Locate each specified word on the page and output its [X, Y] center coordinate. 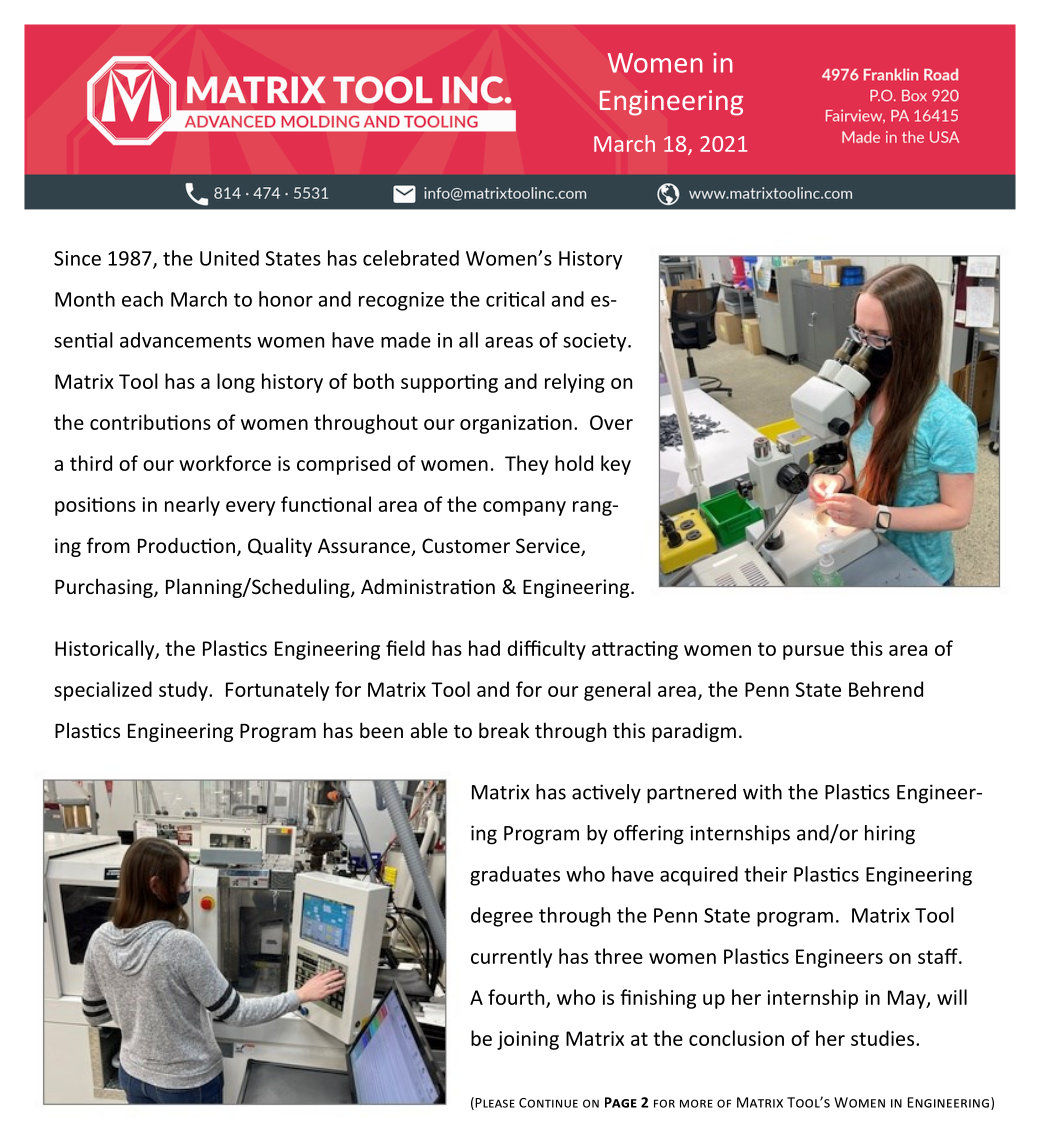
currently [511, 958]
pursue [813, 652]
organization [516, 424]
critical [515, 299]
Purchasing [105, 588]
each [142, 299]
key [616, 465]
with [762, 792]
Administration [428, 586]
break [504, 730]
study [184, 691]
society [596, 342]
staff [939, 956]
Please [494, 1103]
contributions [150, 422]
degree [502, 917]
